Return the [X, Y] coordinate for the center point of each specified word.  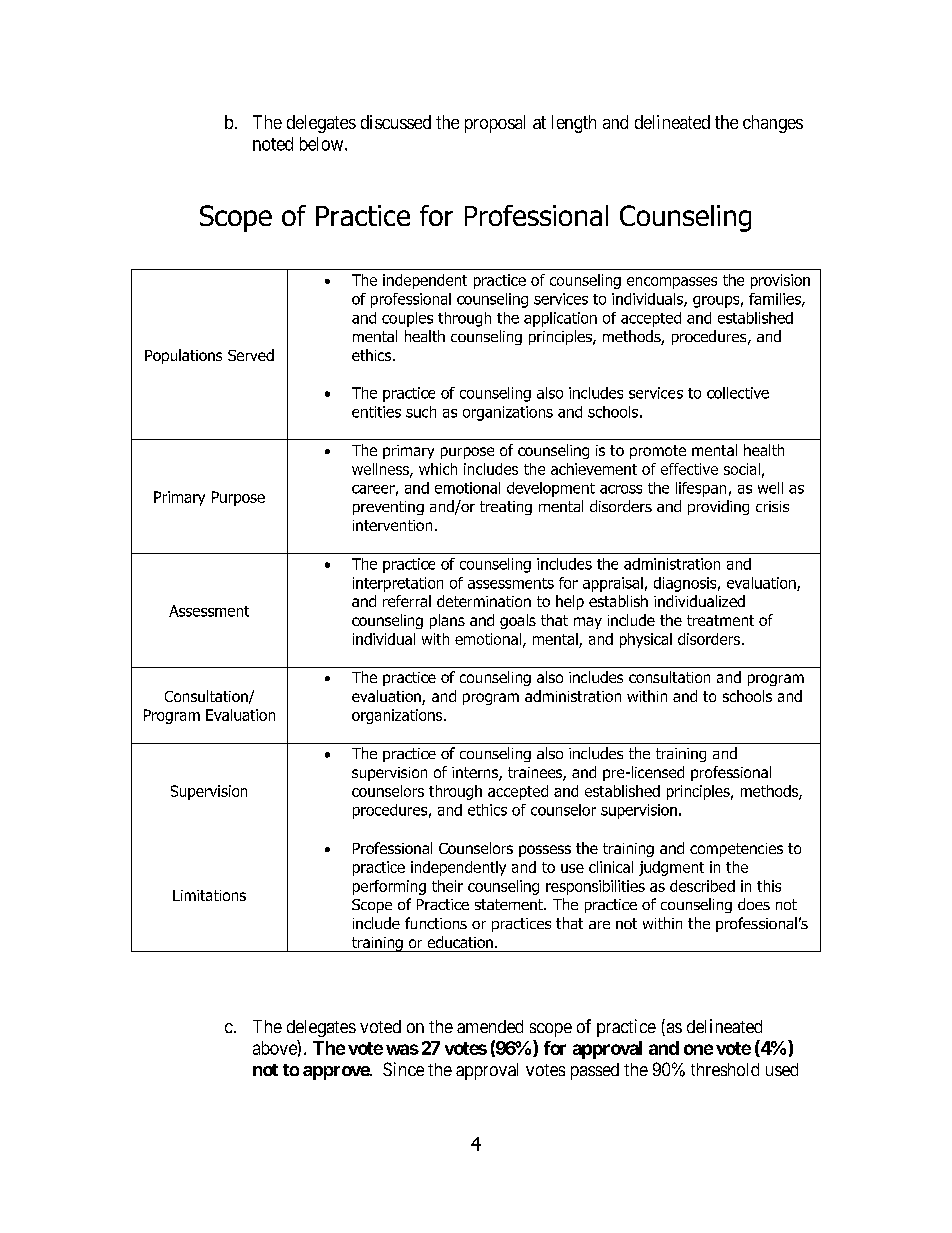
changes [773, 124]
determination [484, 601]
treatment [720, 620]
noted [273, 144]
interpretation [398, 584]
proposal [495, 124]
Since [403, 1069]
